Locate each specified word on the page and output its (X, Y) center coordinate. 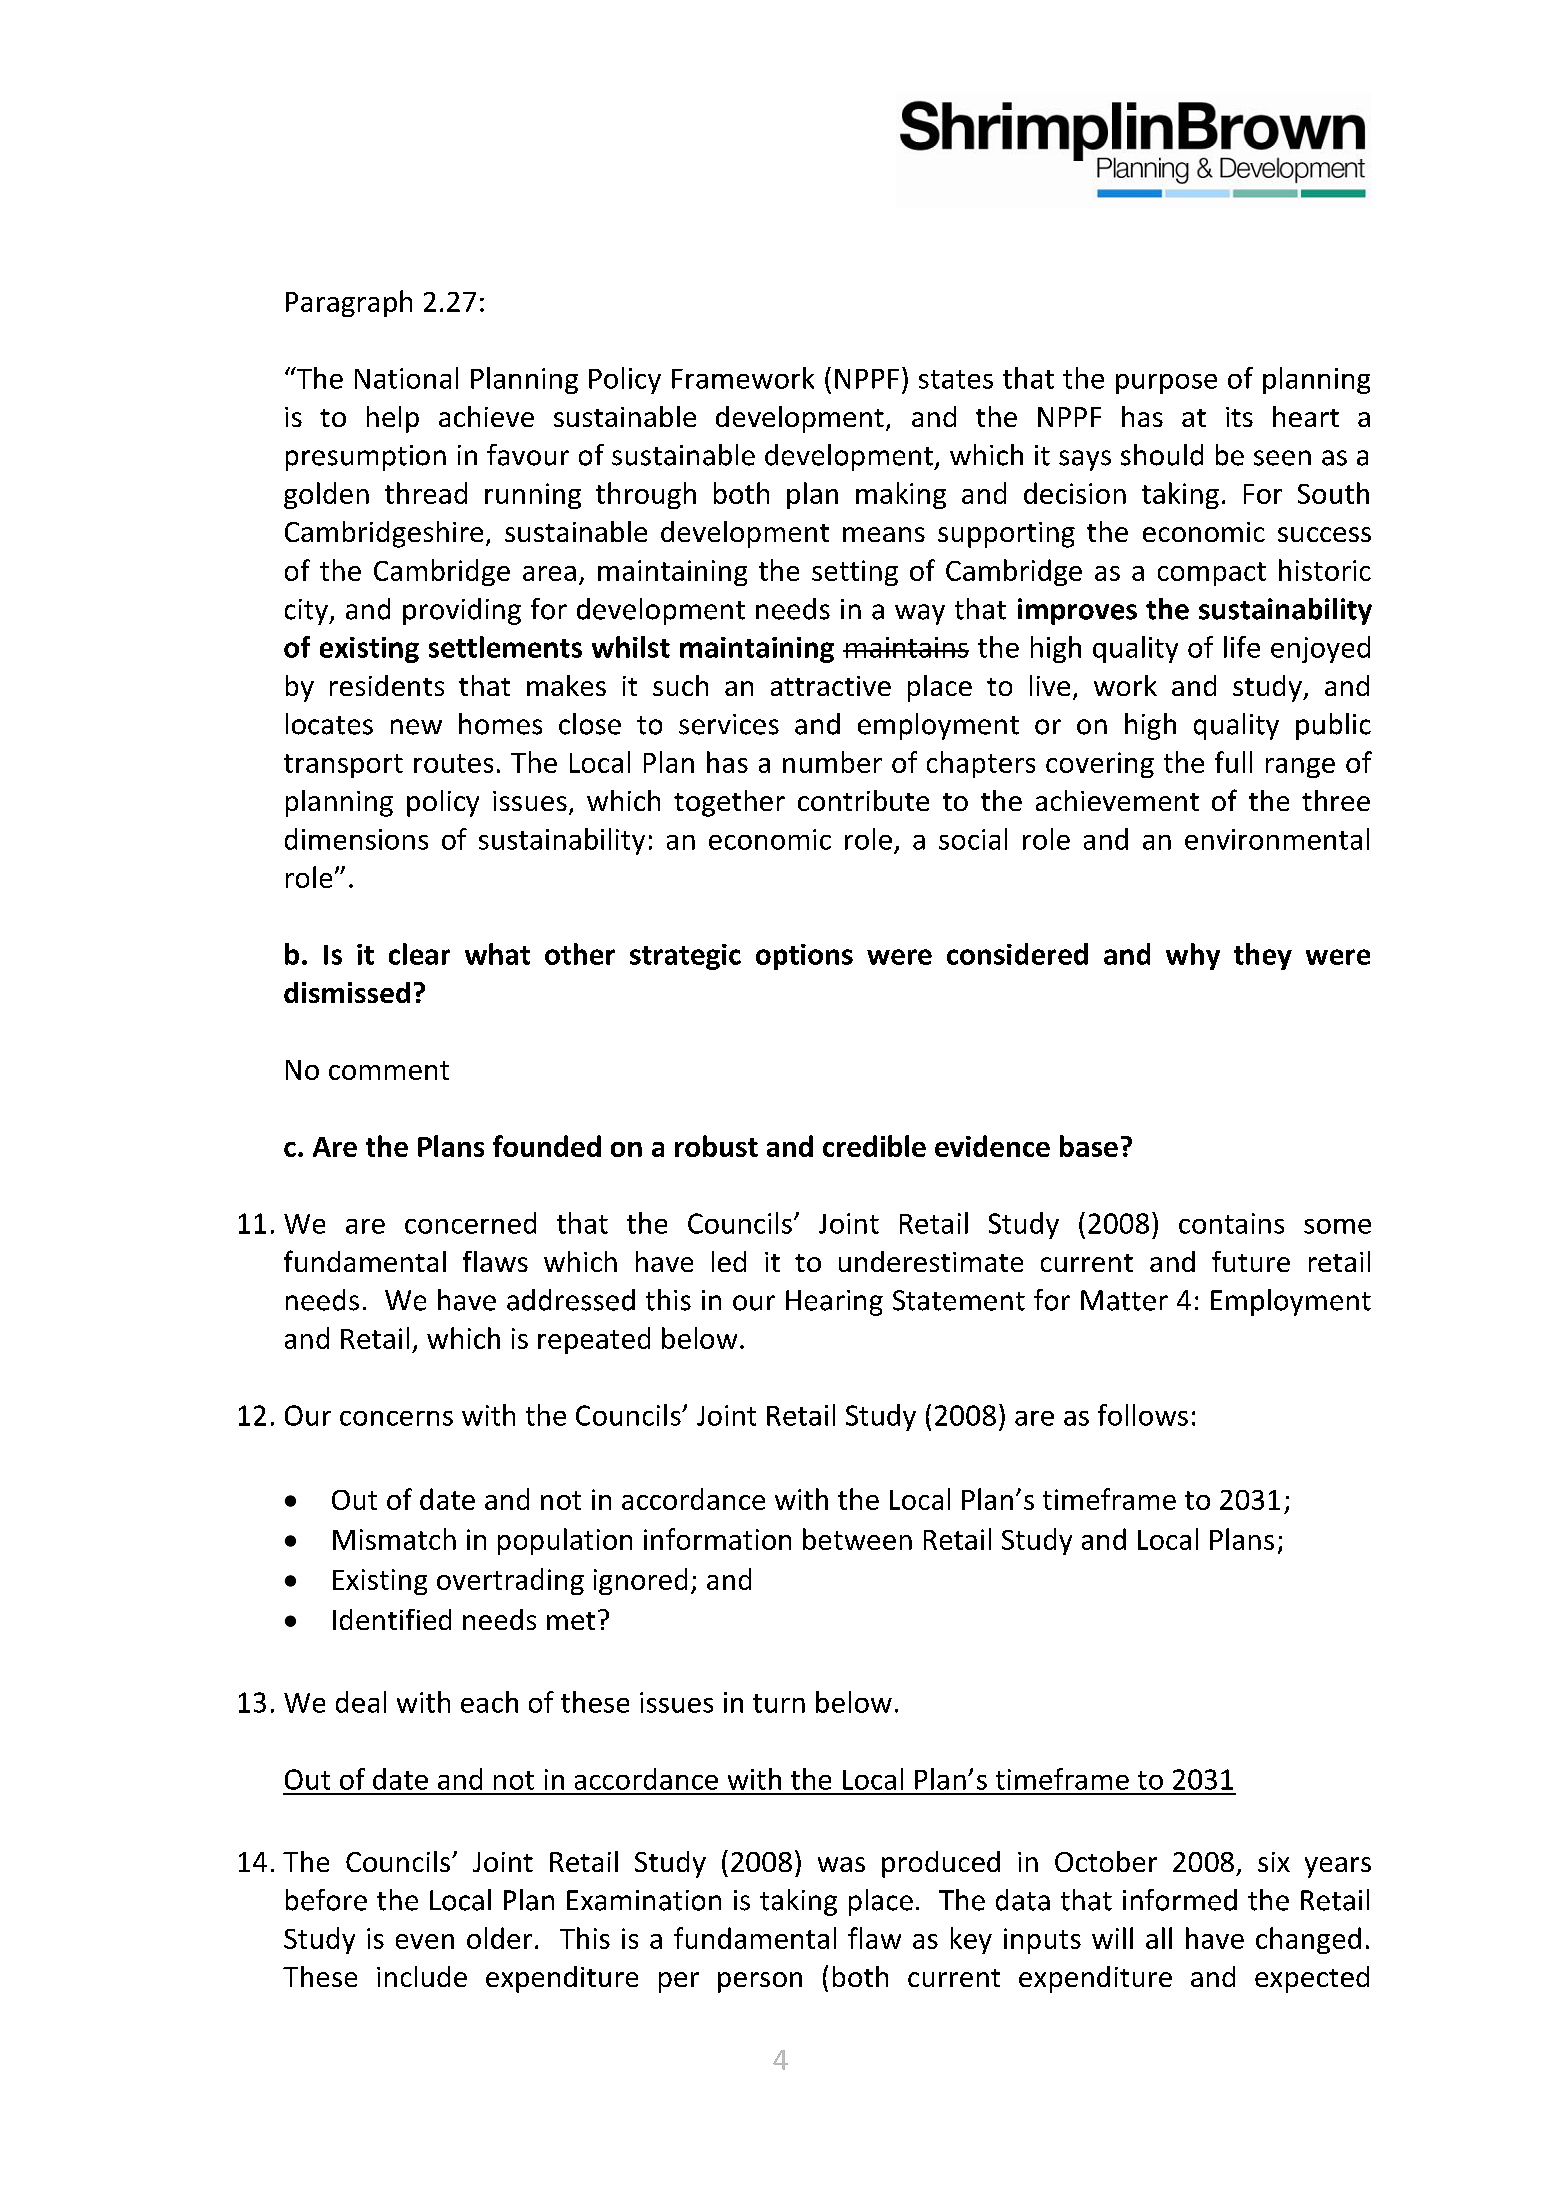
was (841, 1864)
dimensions (356, 839)
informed (1180, 1900)
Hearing (834, 1303)
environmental (1277, 839)
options (804, 957)
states (956, 379)
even (425, 1941)
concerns (396, 1418)
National (406, 378)
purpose (1166, 384)
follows (1143, 1415)
